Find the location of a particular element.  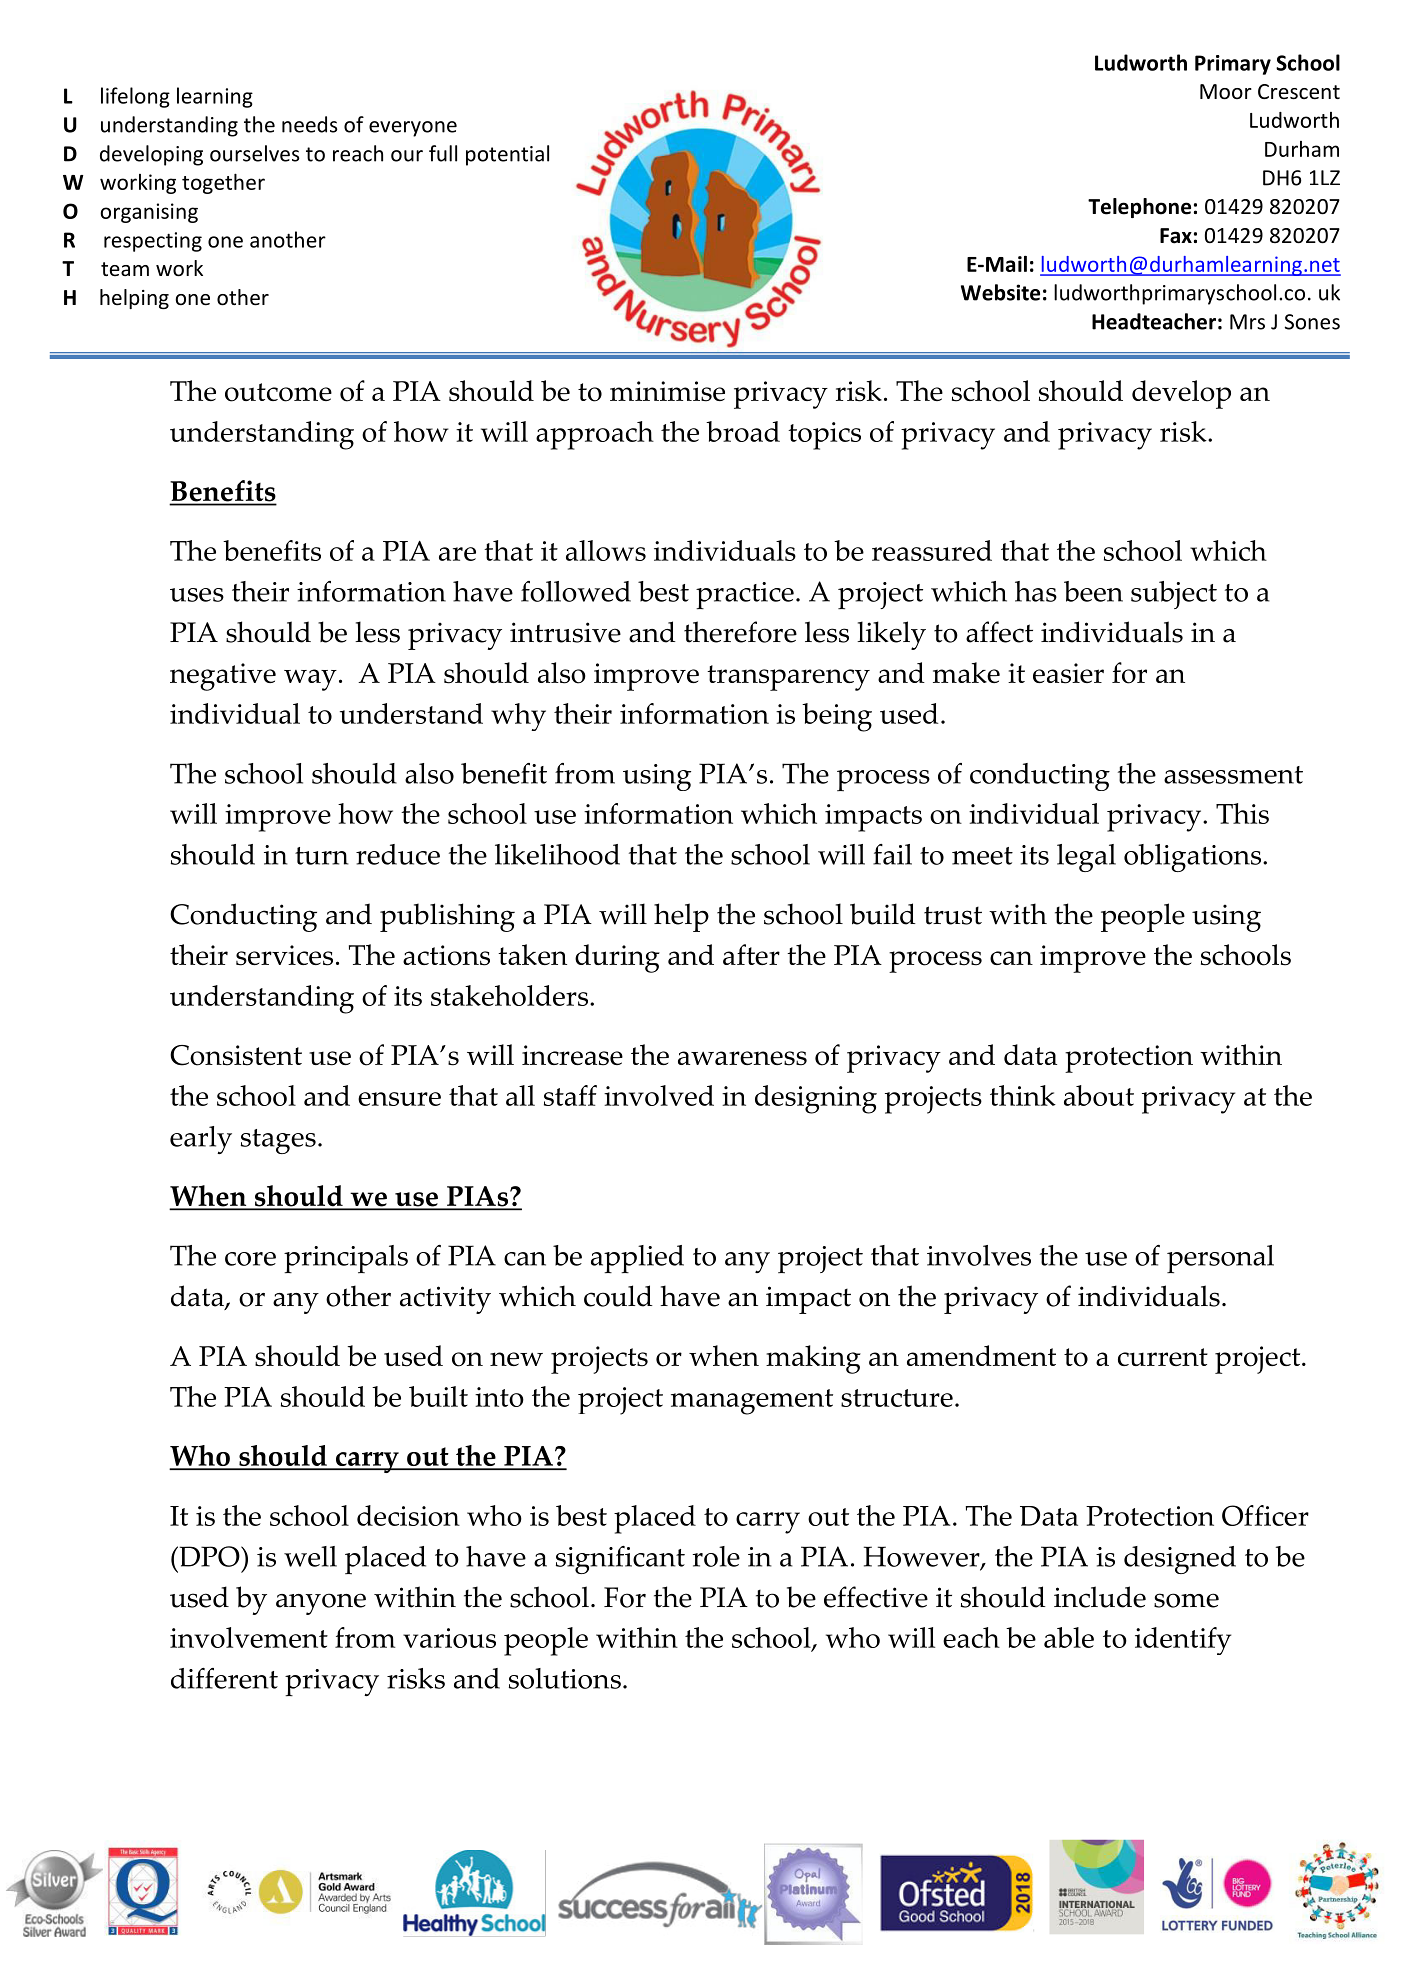

role is located at coordinates (716, 1556).
